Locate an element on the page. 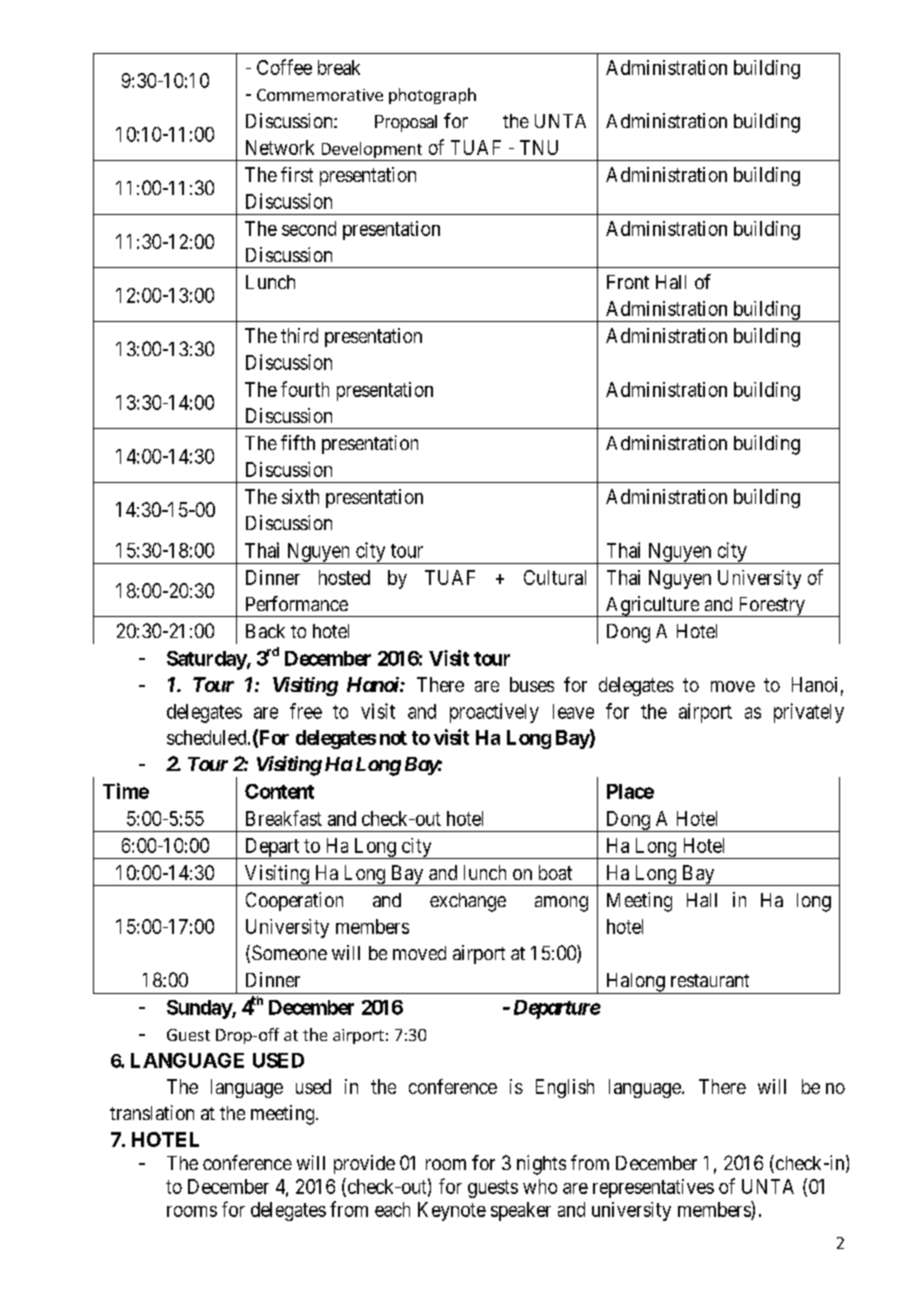 This page has width=924, height=1309. proactively is located at coordinates (494, 713).
